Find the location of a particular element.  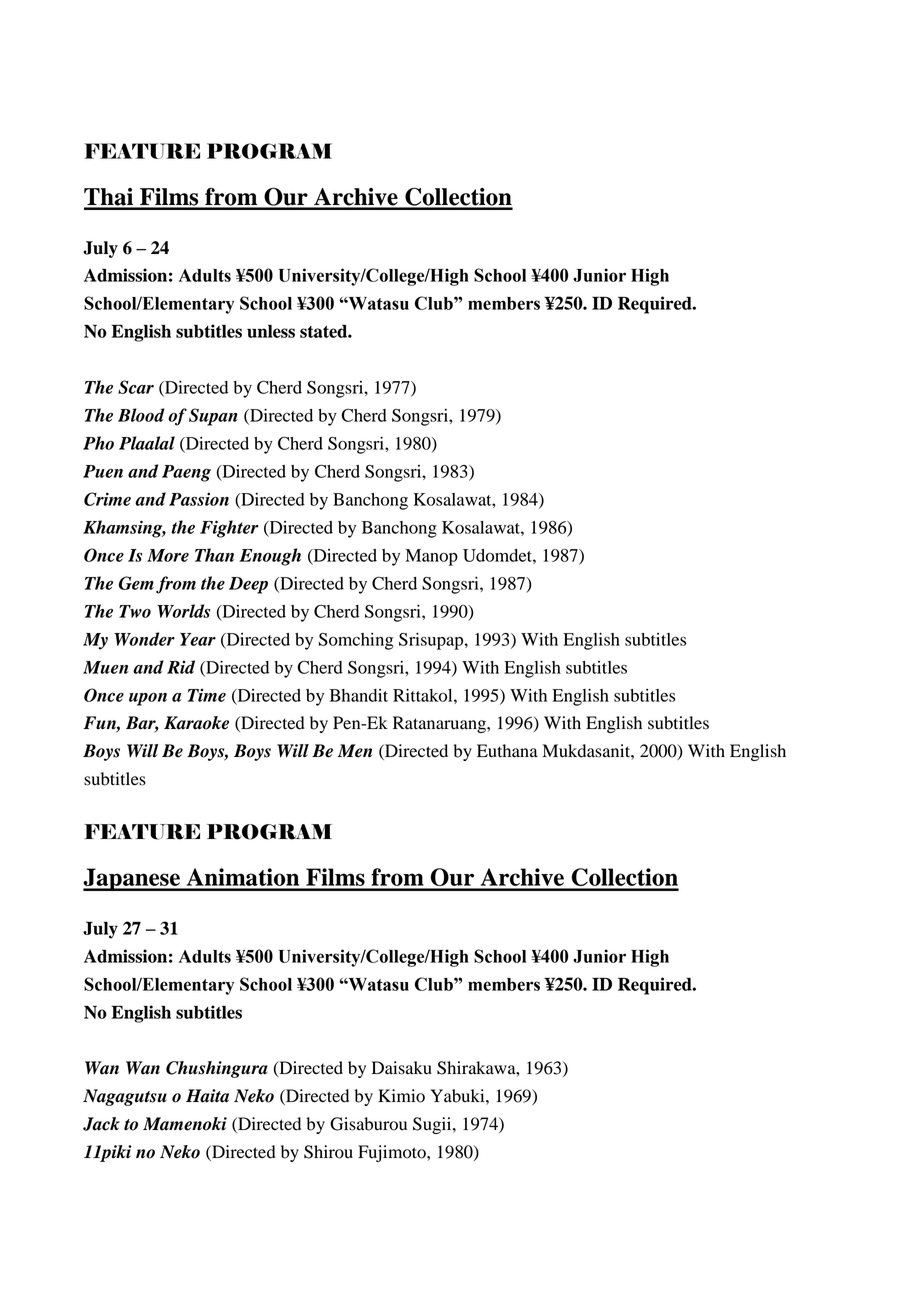

Scar is located at coordinates (136, 387).
